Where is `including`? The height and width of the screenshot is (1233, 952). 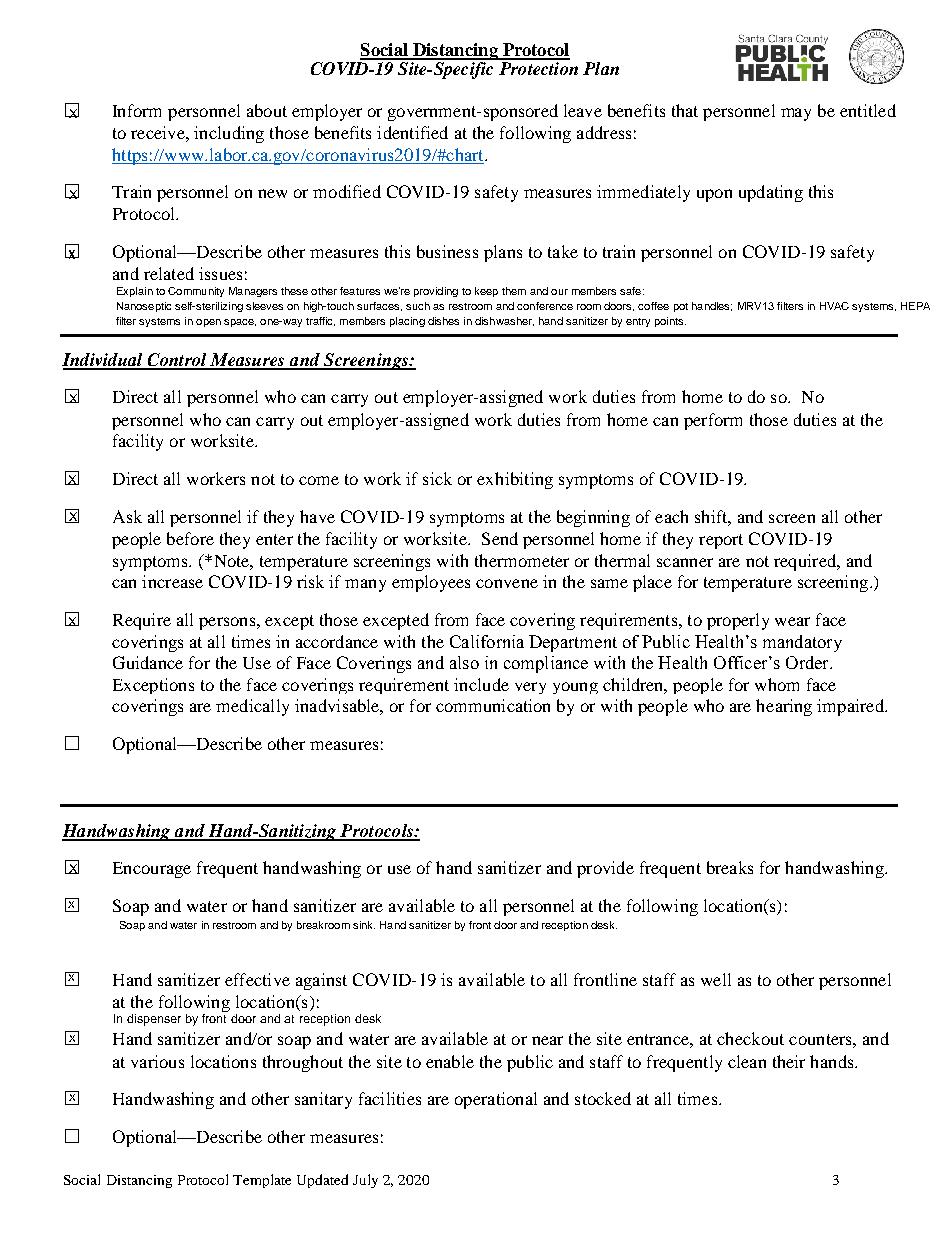
including is located at coordinates (229, 134).
